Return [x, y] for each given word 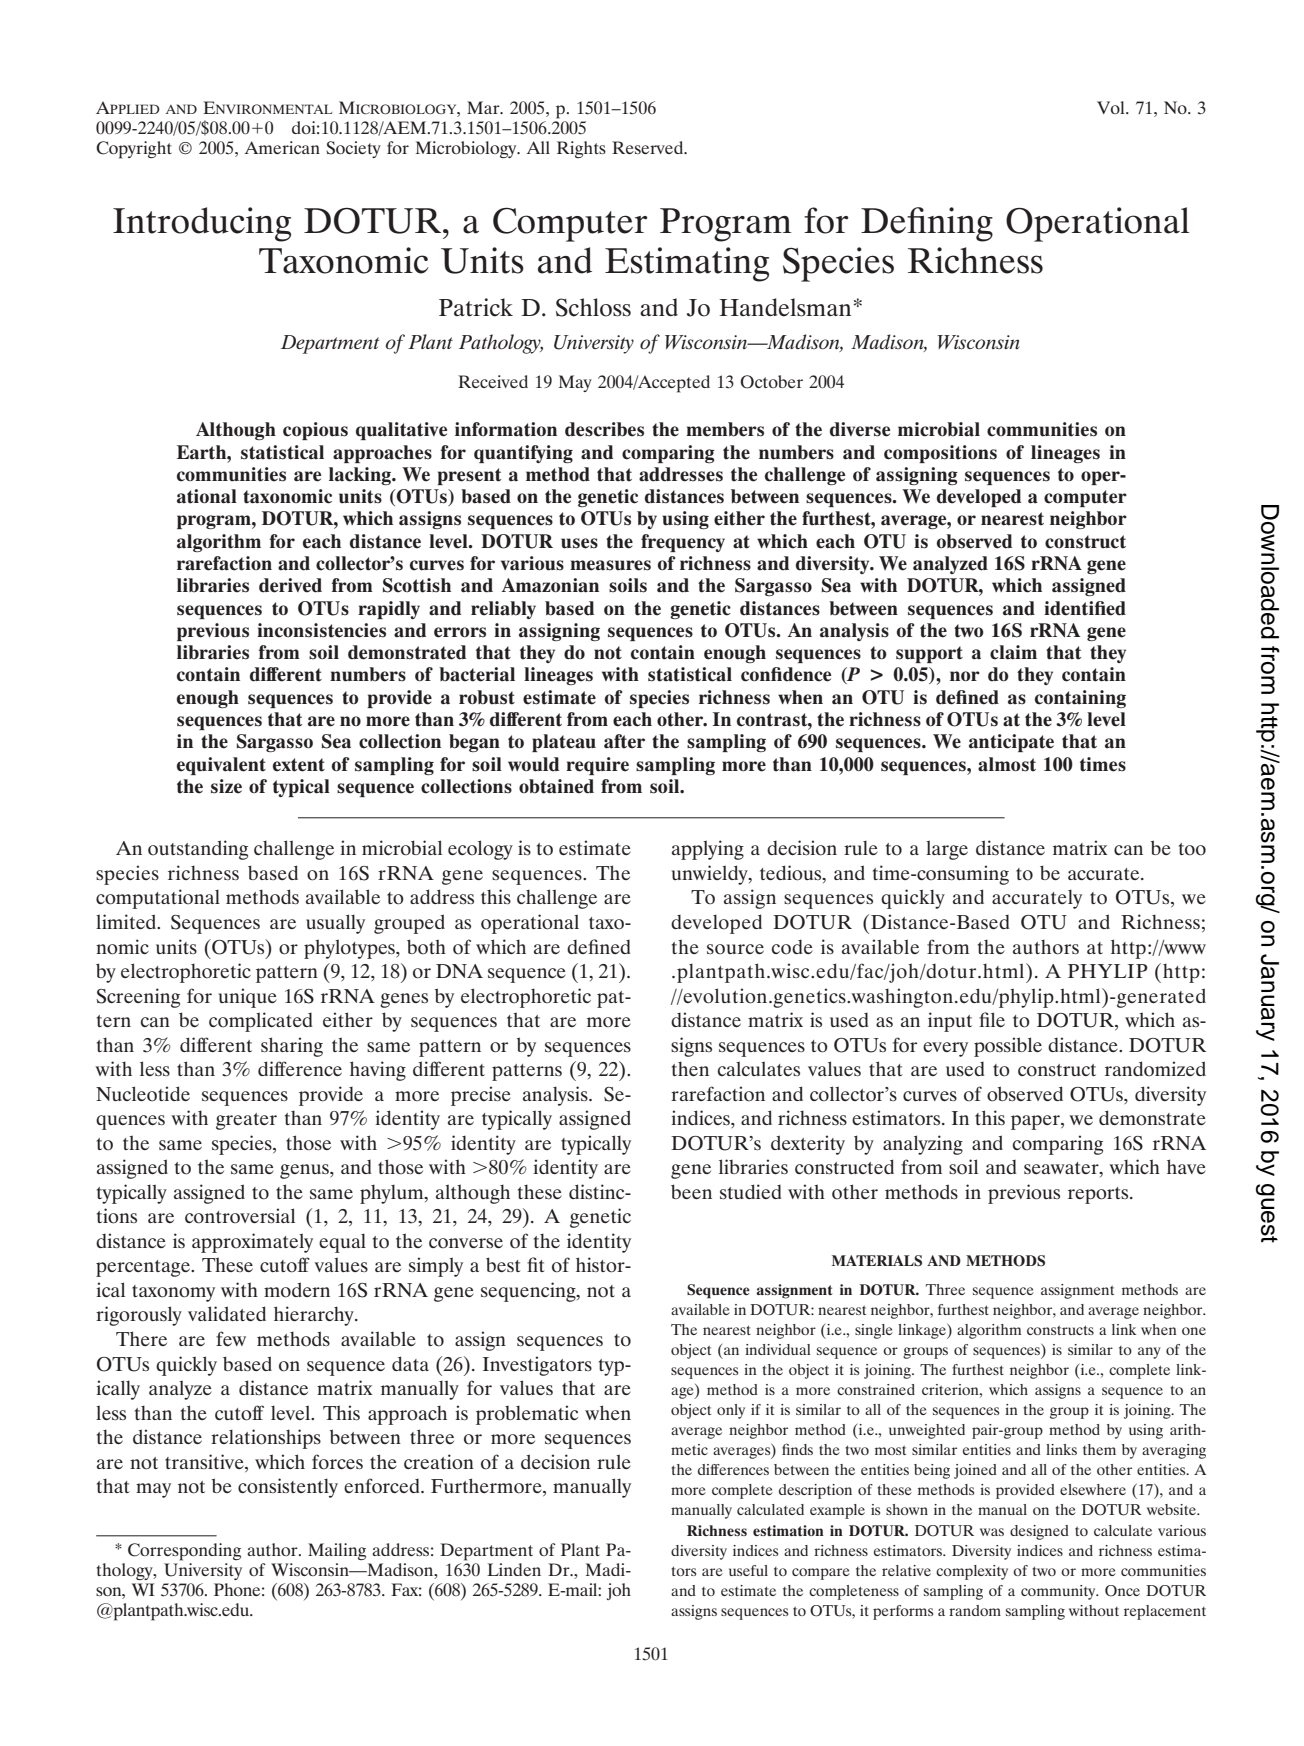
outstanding [198, 850]
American [282, 147]
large [947, 850]
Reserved [649, 147]
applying [708, 850]
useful [748, 1570]
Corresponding [184, 1552]
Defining [927, 224]
